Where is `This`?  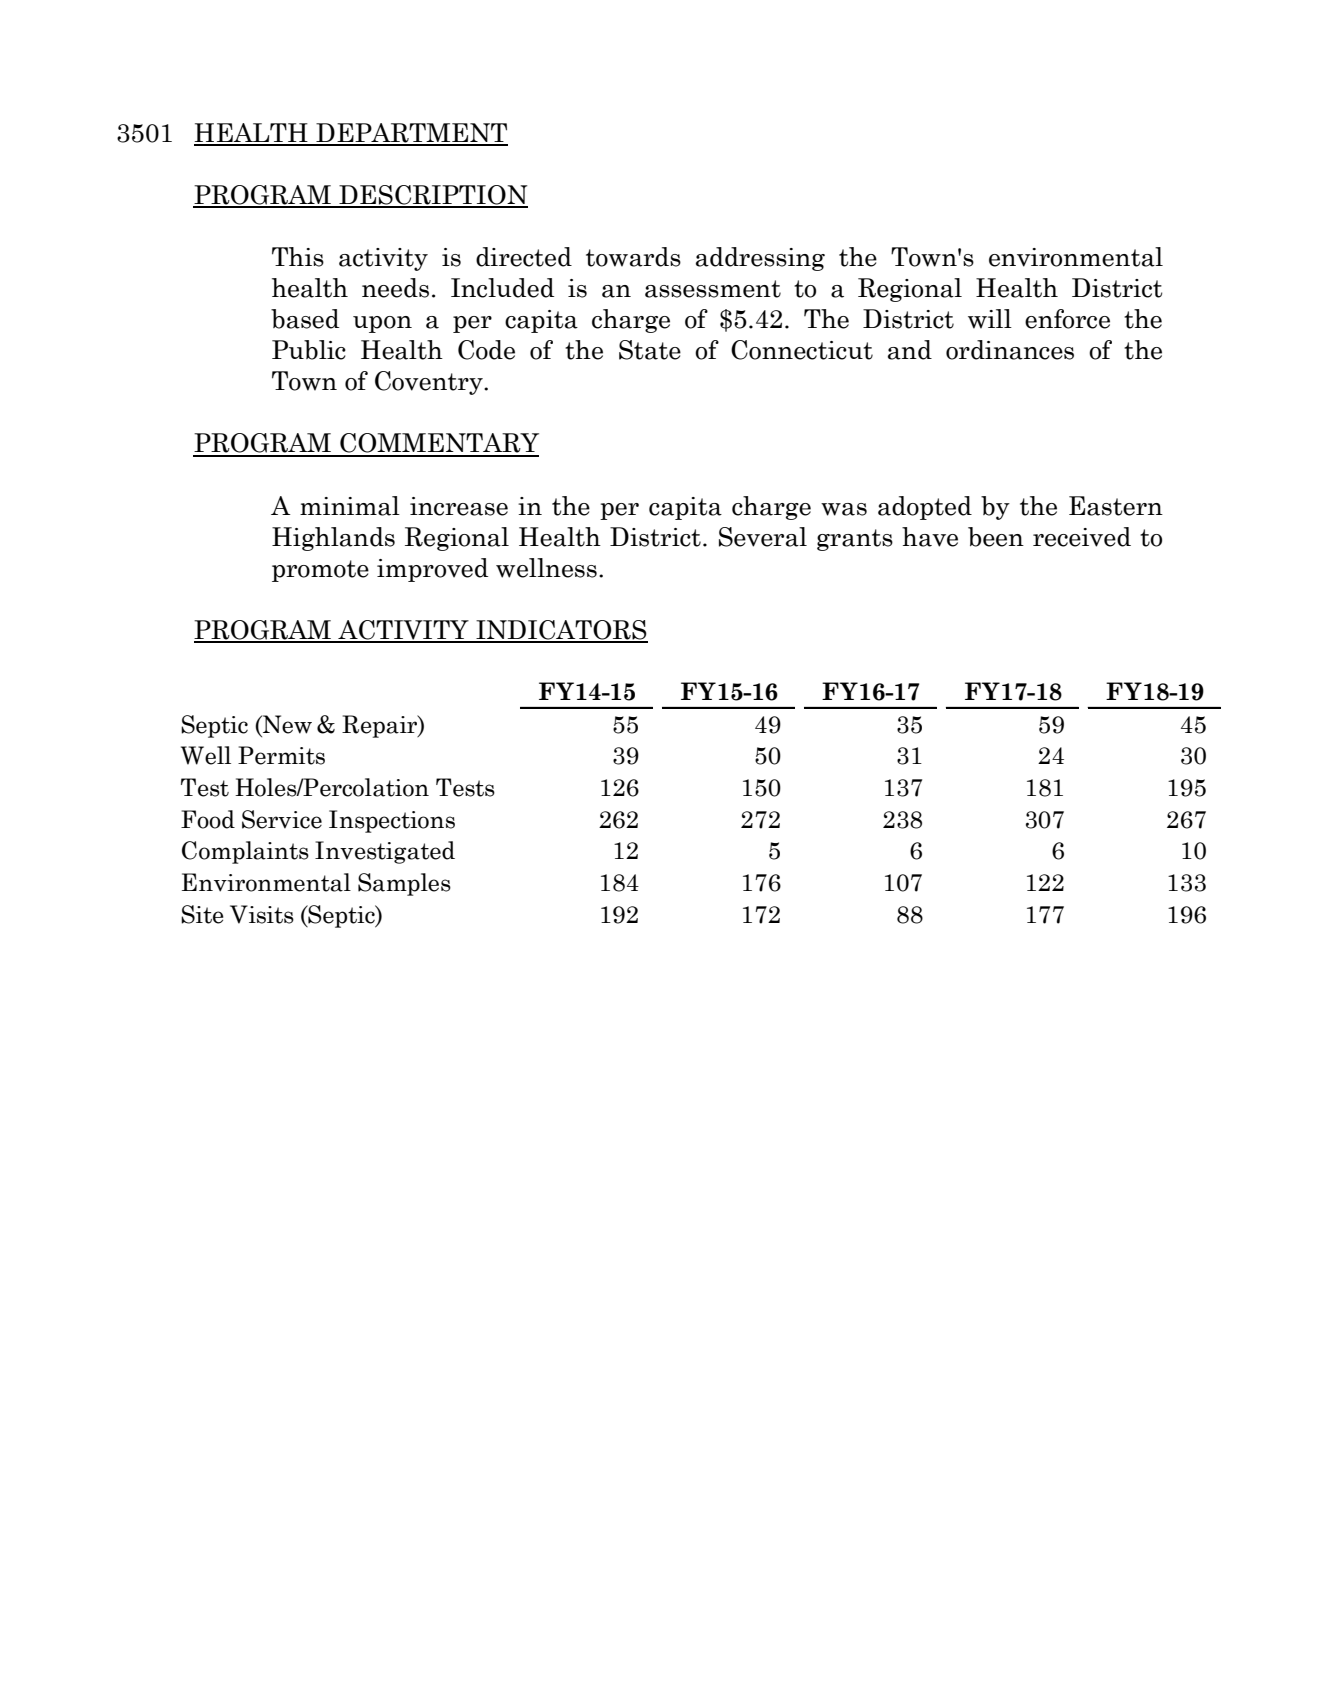
This is located at coordinates (298, 257).
